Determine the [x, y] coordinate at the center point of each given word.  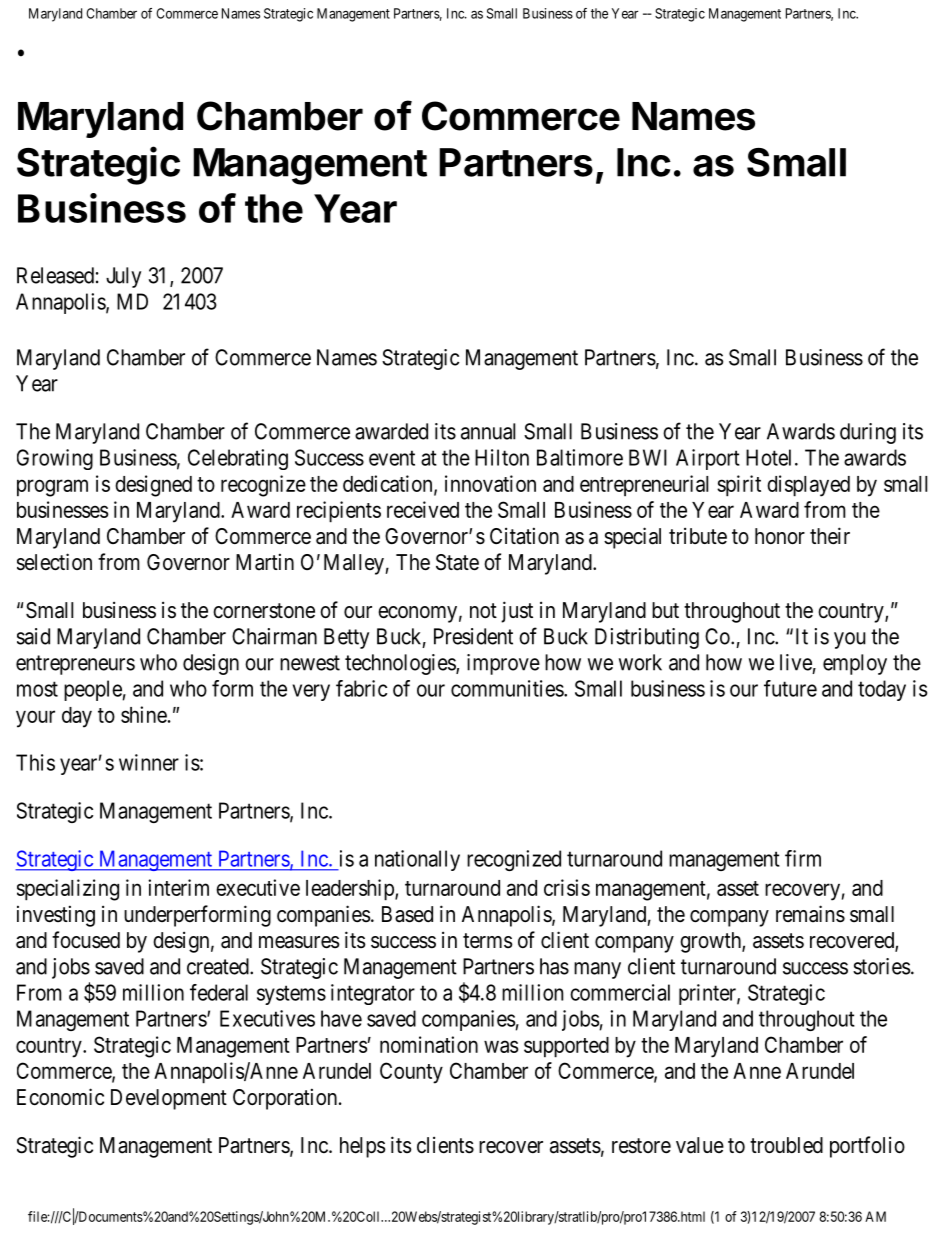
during [868, 433]
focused [86, 940]
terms [488, 941]
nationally [417, 860]
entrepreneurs [75, 665]
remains [810, 914]
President [473, 636]
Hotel [768, 457]
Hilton [502, 457]
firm [803, 858]
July [123, 277]
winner [149, 762]
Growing [55, 459]
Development [169, 1099]
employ [855, 664]
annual [488, 431]
